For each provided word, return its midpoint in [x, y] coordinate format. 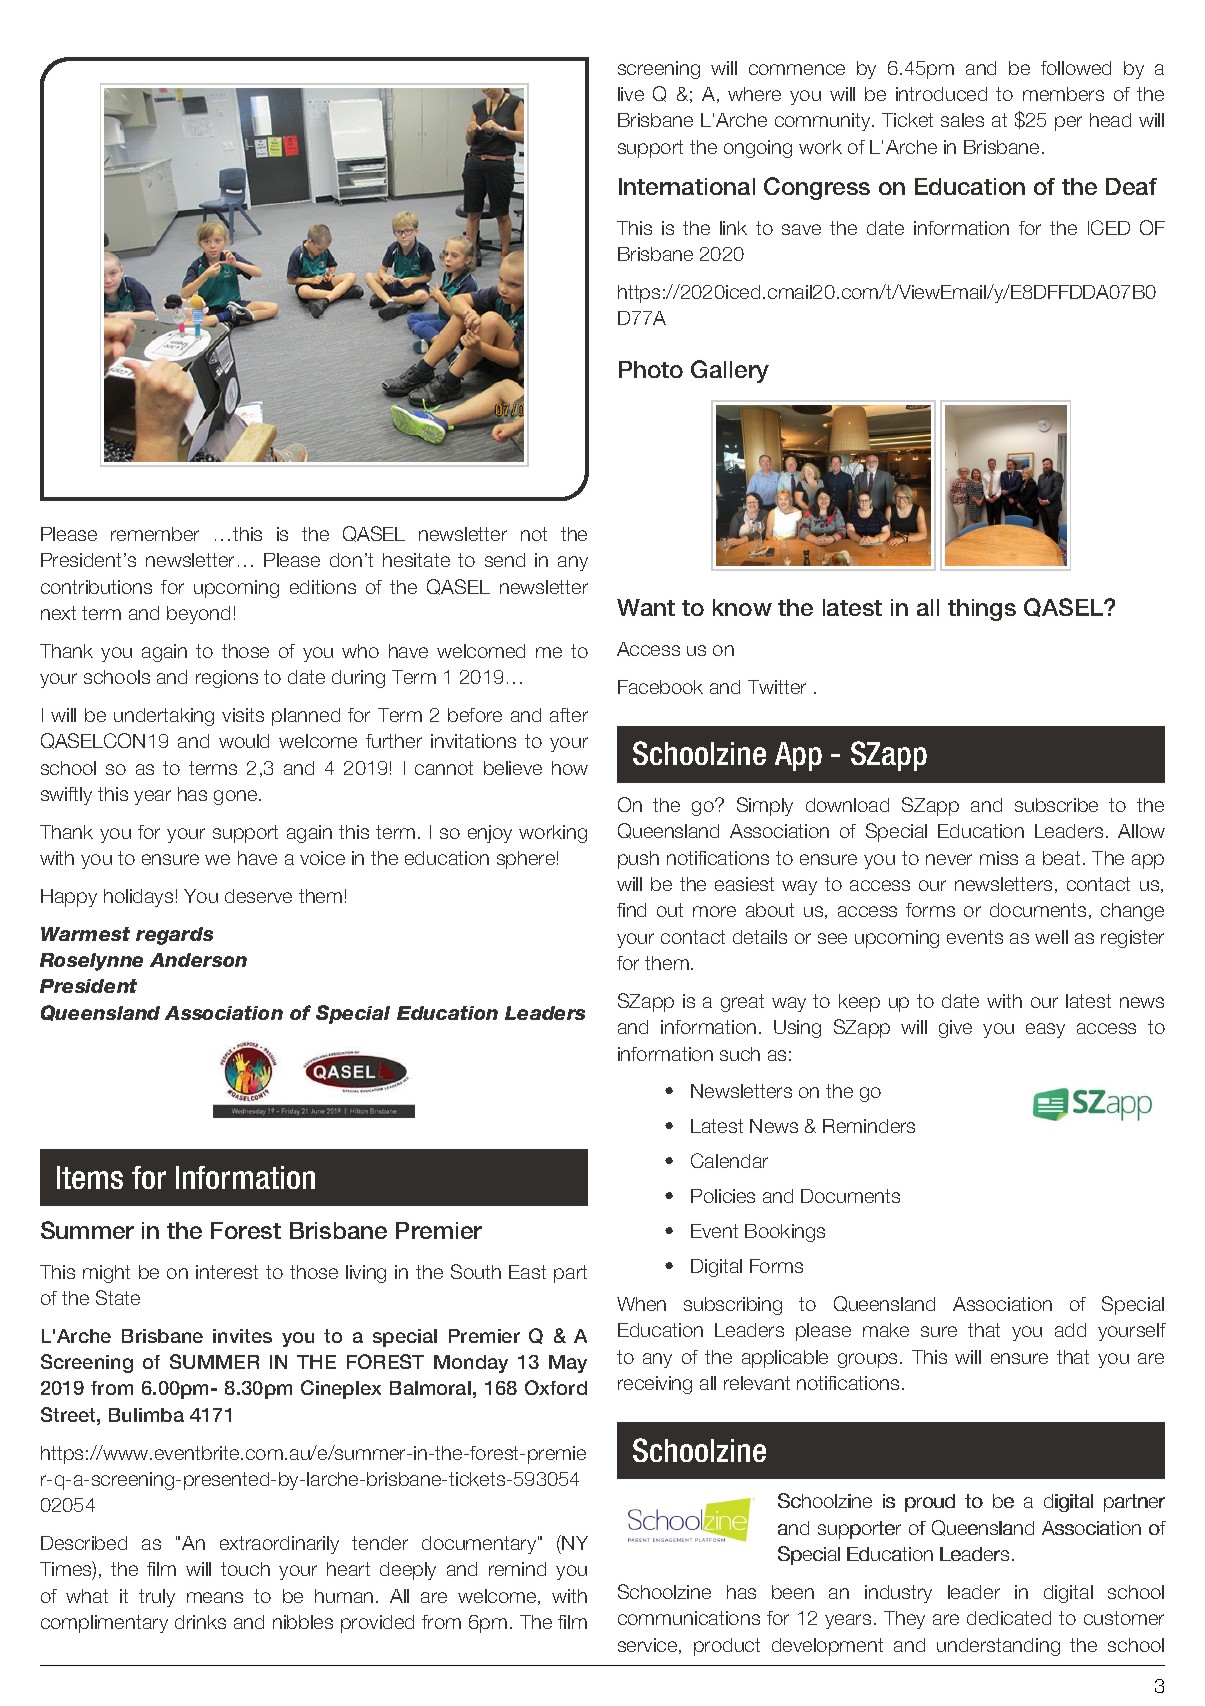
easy [1045, 1030]
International [687, 186]
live [631, 94]
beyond [198, 615]
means [215, 1597]
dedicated [1009, 1618]
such [740, 1054]
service [649, 1646]
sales [962, 120]
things [982, 610]
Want [646, 607]
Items [90, 1177]
